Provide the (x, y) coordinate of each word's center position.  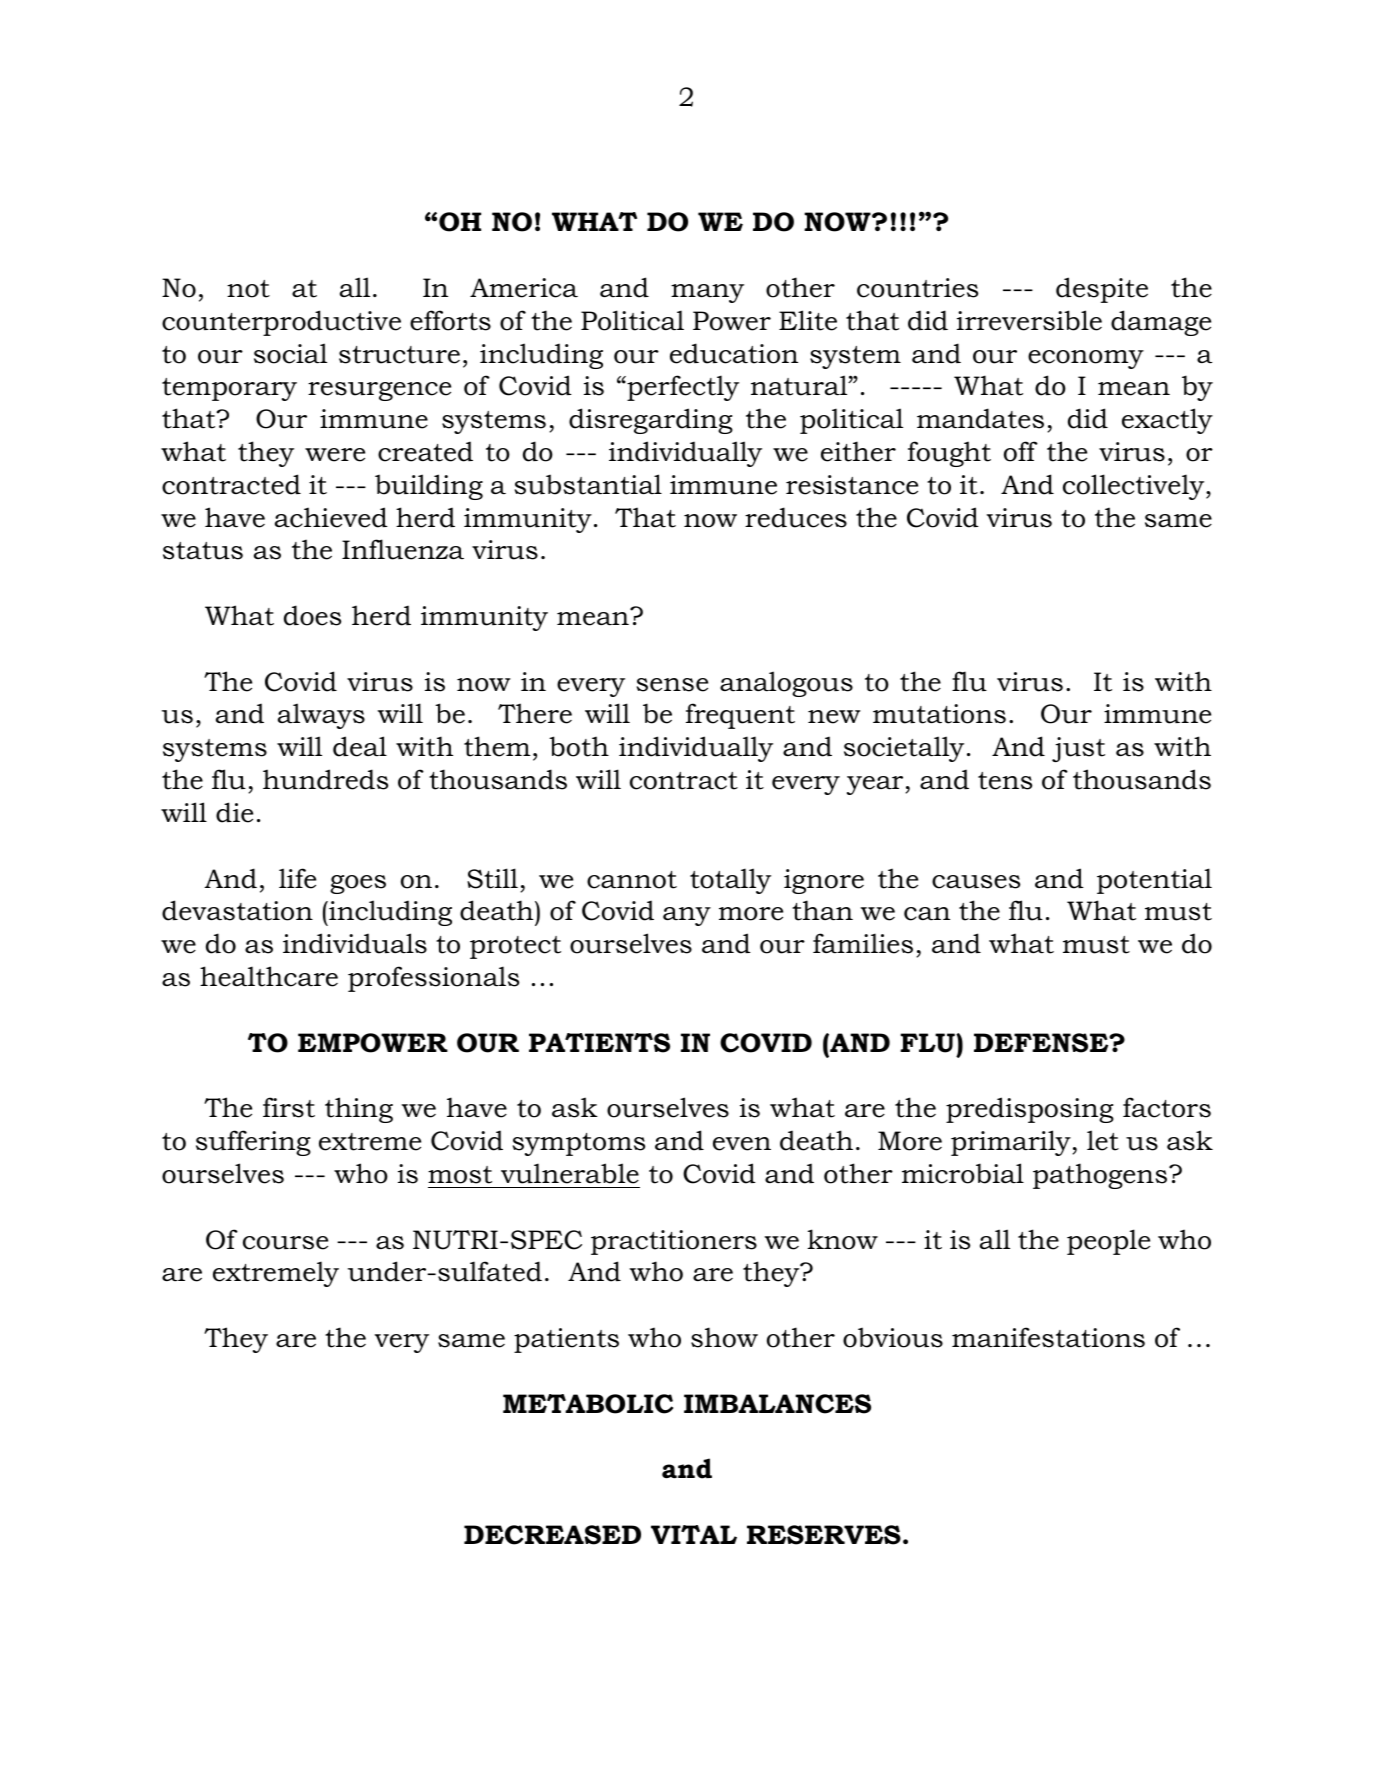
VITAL (694, 1534)
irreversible (1029, 320)
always (321, 716)
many (707, 293)
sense (672, 685)
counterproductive (281, 323)
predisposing (1030, 1110)
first (289, 1107)
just (1078, 749)
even (742, 1144)
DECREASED (552, 1535)
